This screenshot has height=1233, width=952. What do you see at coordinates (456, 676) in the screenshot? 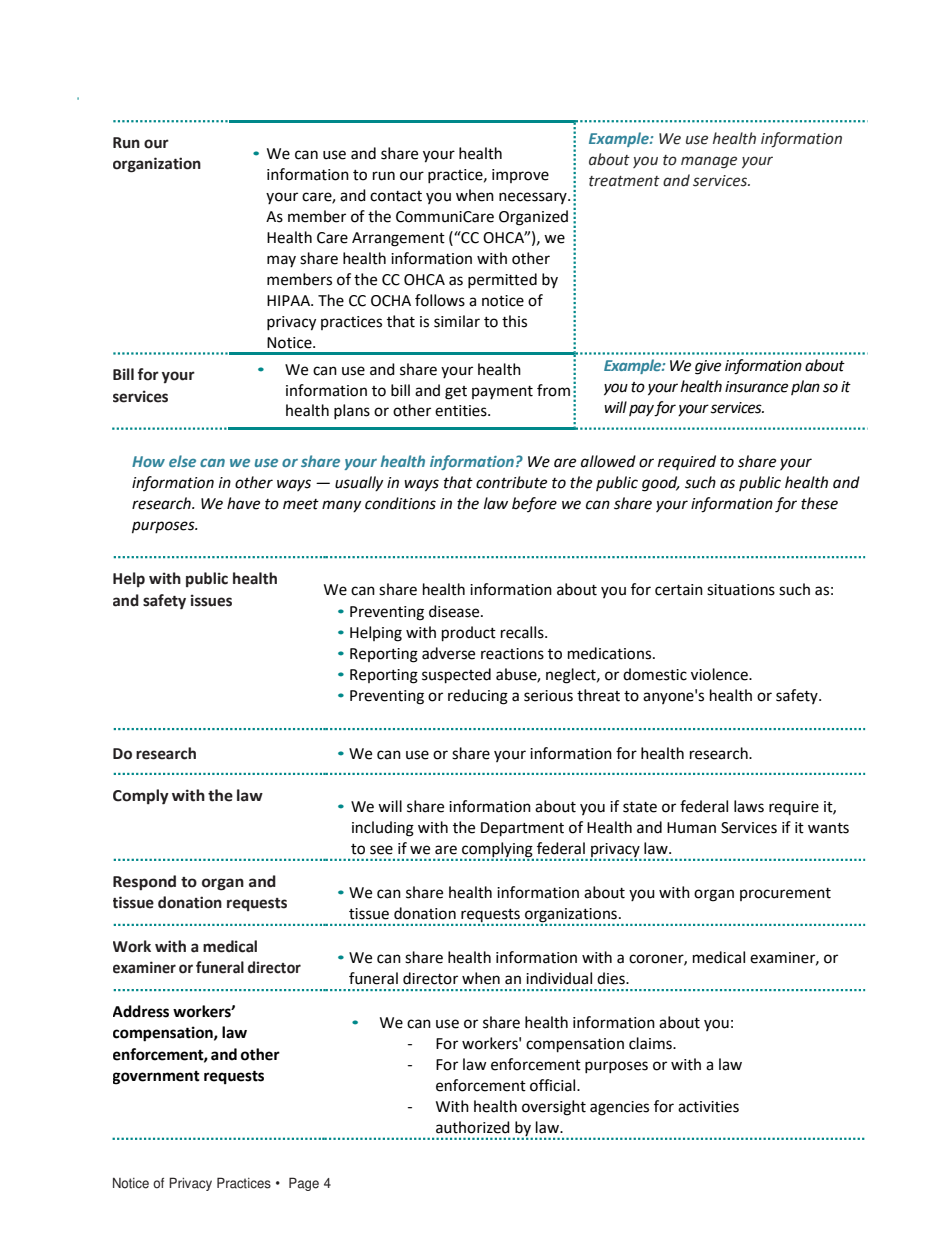
I see `suspected` at bounding box center [456, 676].
